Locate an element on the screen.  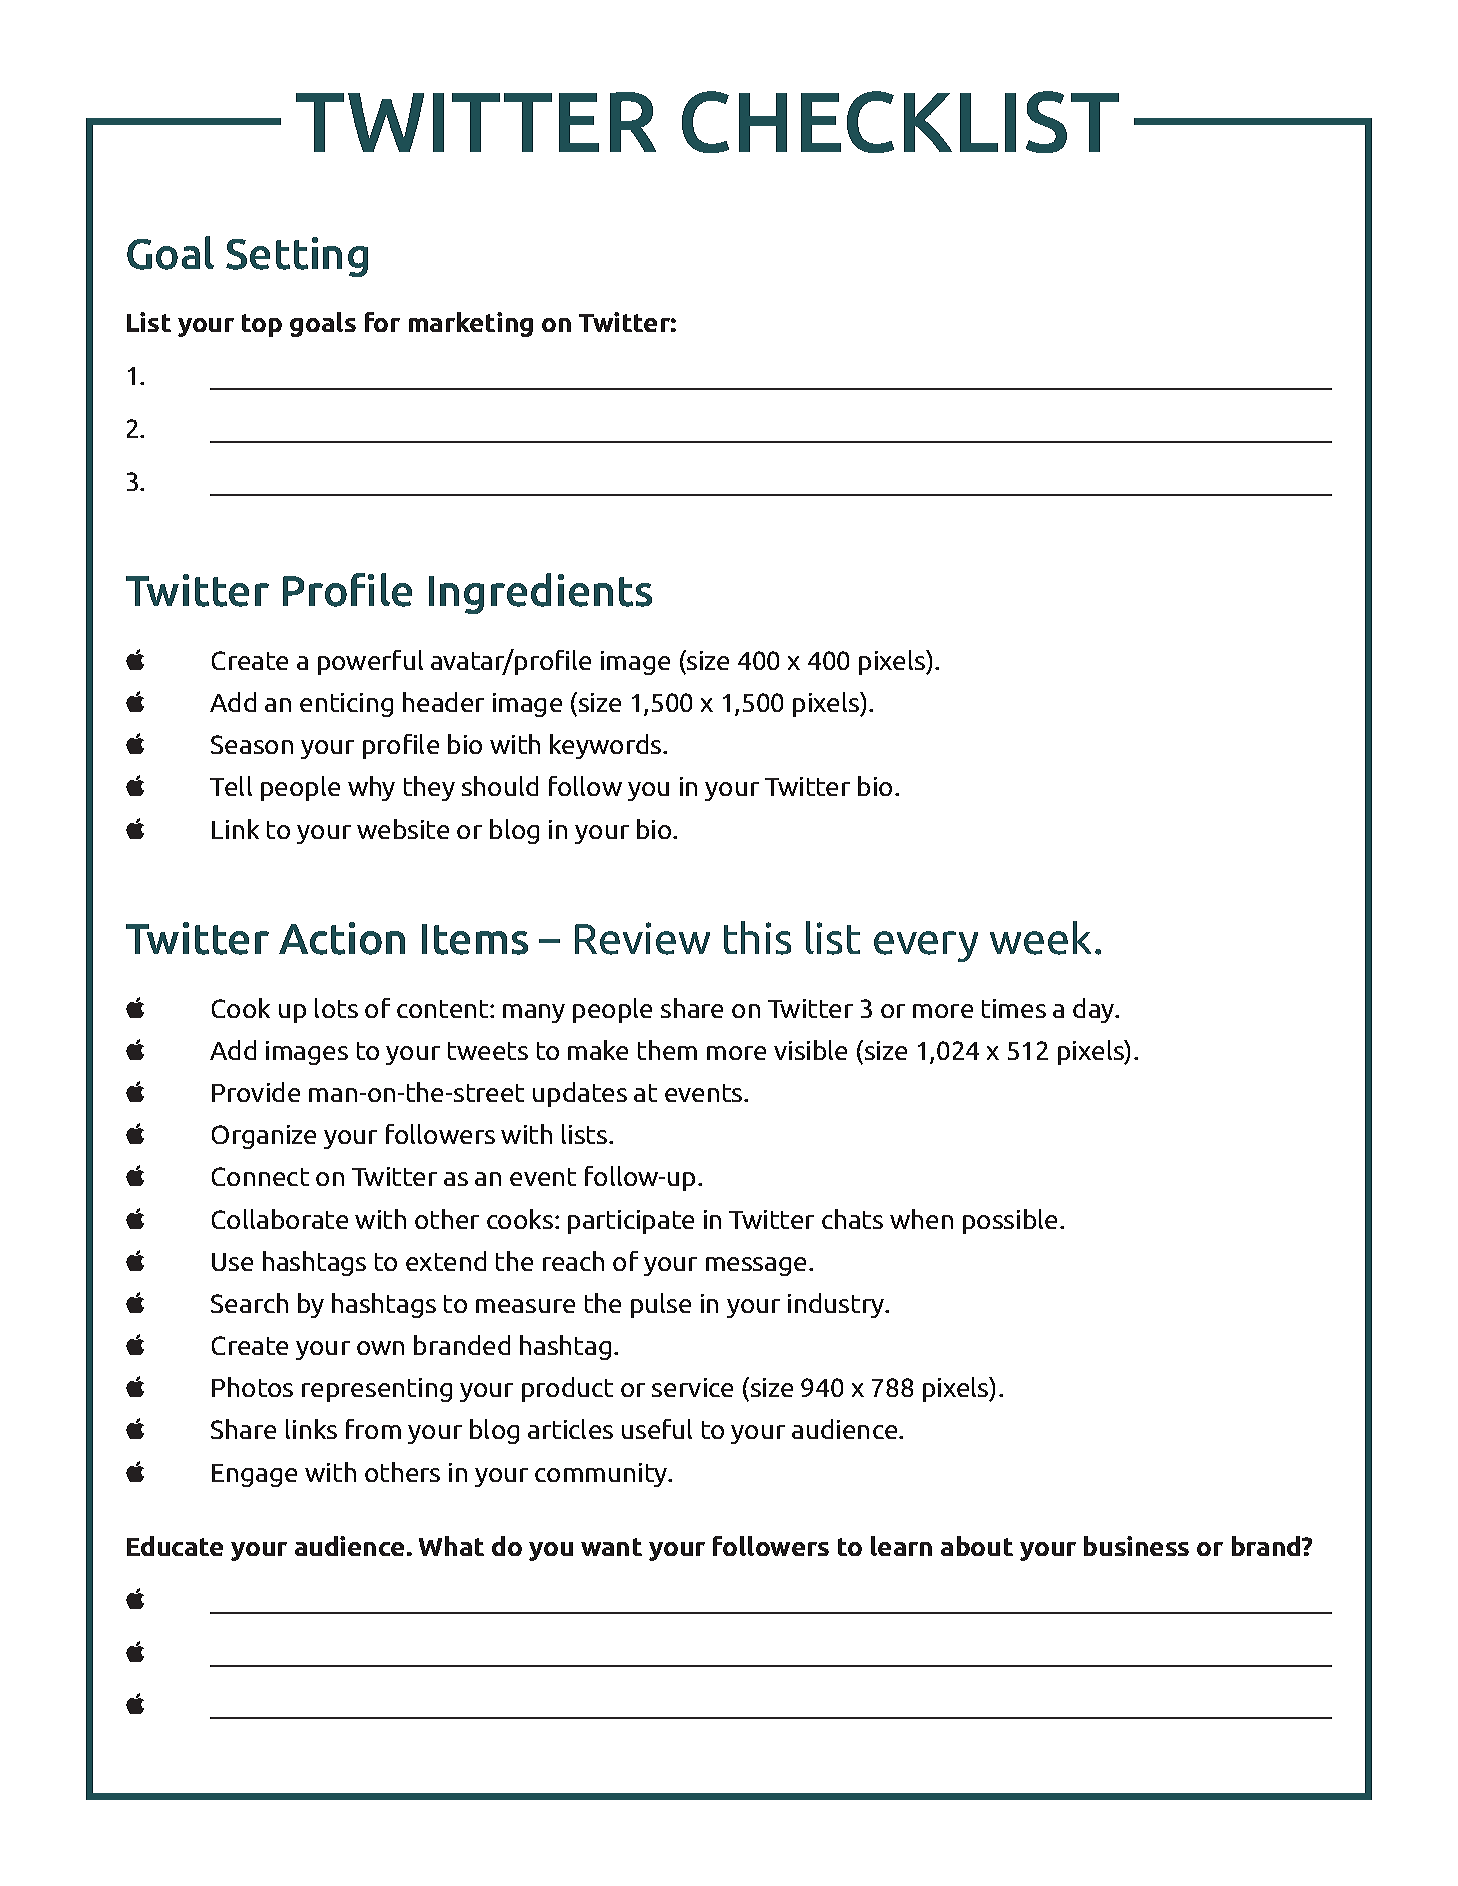
powerful is located at coordinates (370, 662).
